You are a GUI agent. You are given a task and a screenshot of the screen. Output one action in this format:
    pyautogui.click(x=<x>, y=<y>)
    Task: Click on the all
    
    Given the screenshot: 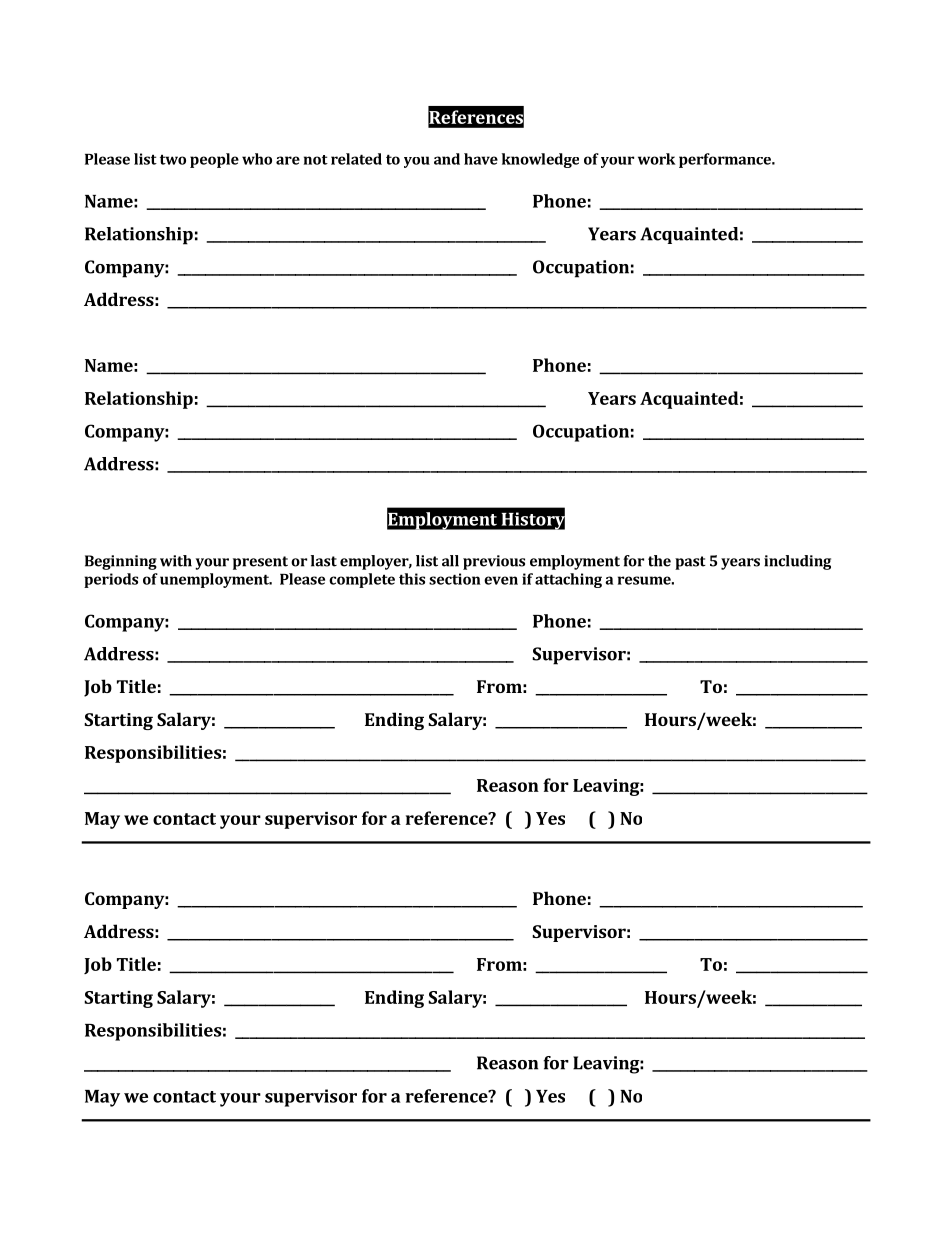 What is the action you would take?
    pyautogui.click(x=450, y=561)
